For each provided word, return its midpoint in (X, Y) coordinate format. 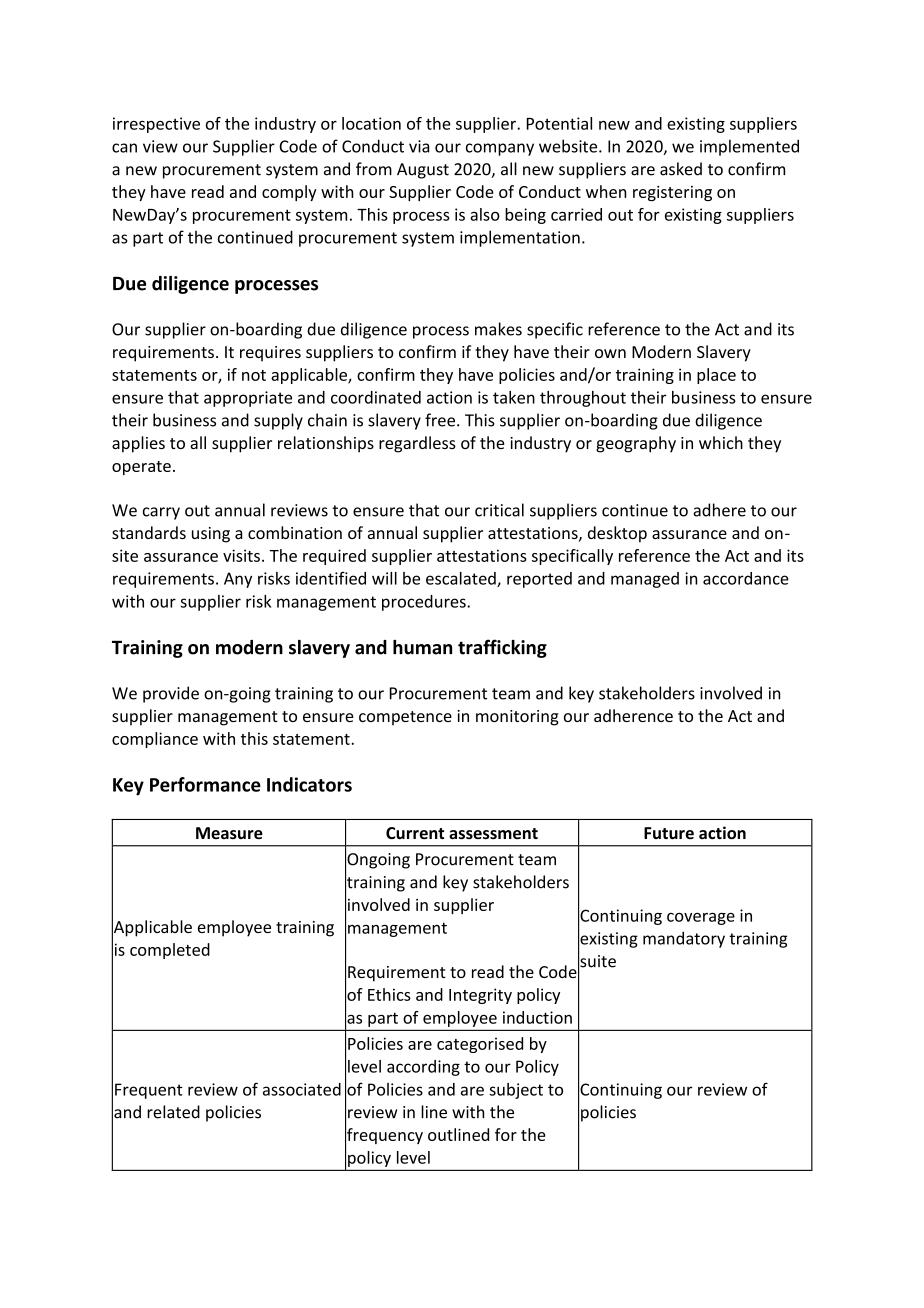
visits (241, 555)
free (440, 420)
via (419, 146)
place (716, 376)
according (423, 1068)
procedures (425, 603)
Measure (229, 833)
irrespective (156, 125)
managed (645, 580)
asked (681, 169)
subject (516, 1091)
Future (669, 833)
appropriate (248, 399)
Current (415, 833)
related (173, 1112)
